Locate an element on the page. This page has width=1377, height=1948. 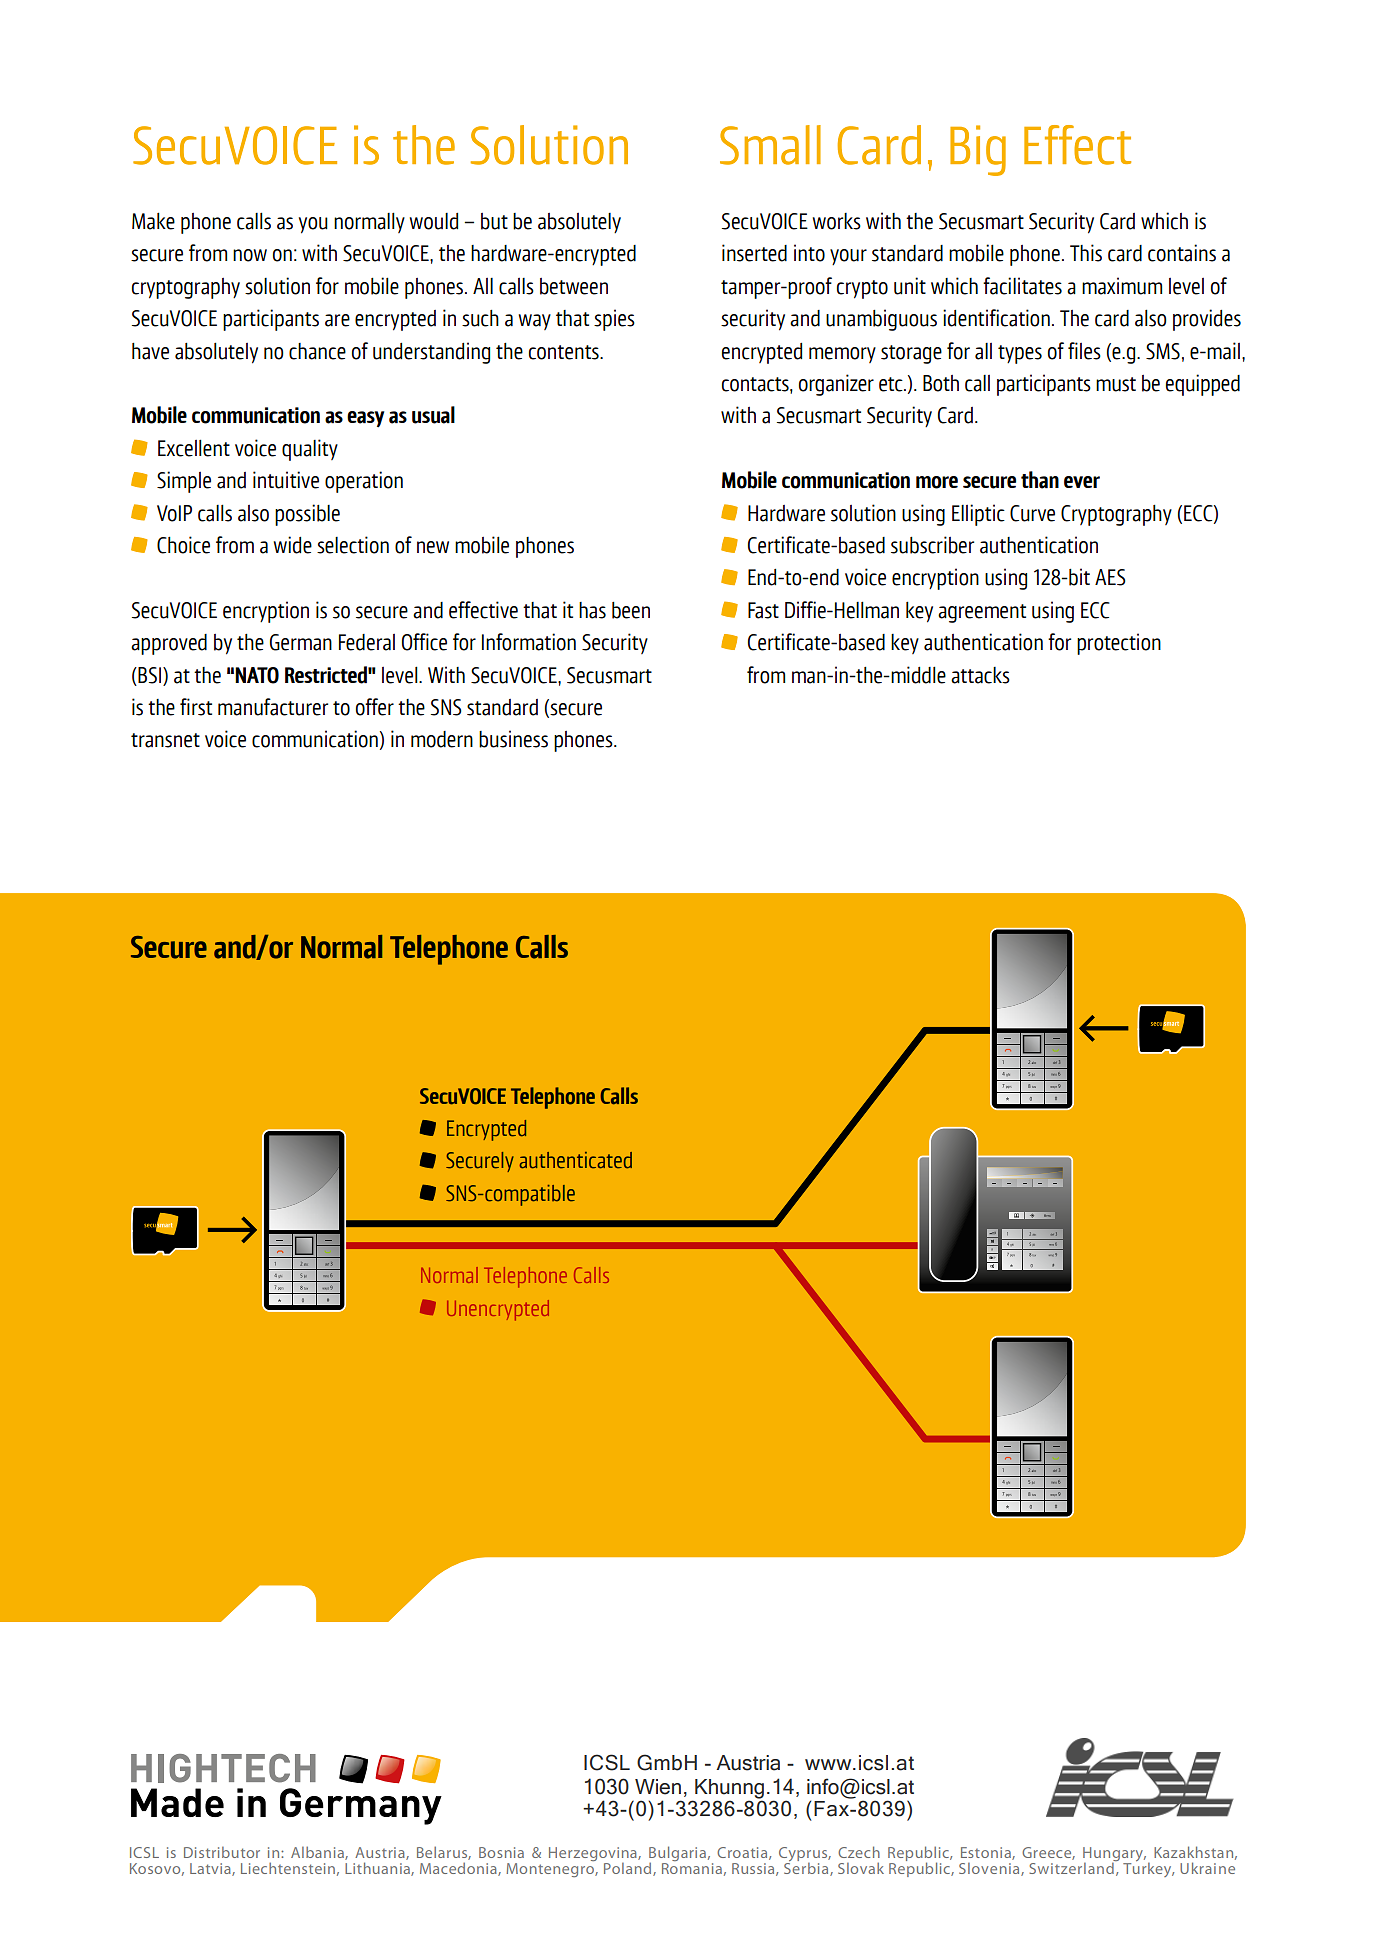
This is located at coordinates (1086, 253).
